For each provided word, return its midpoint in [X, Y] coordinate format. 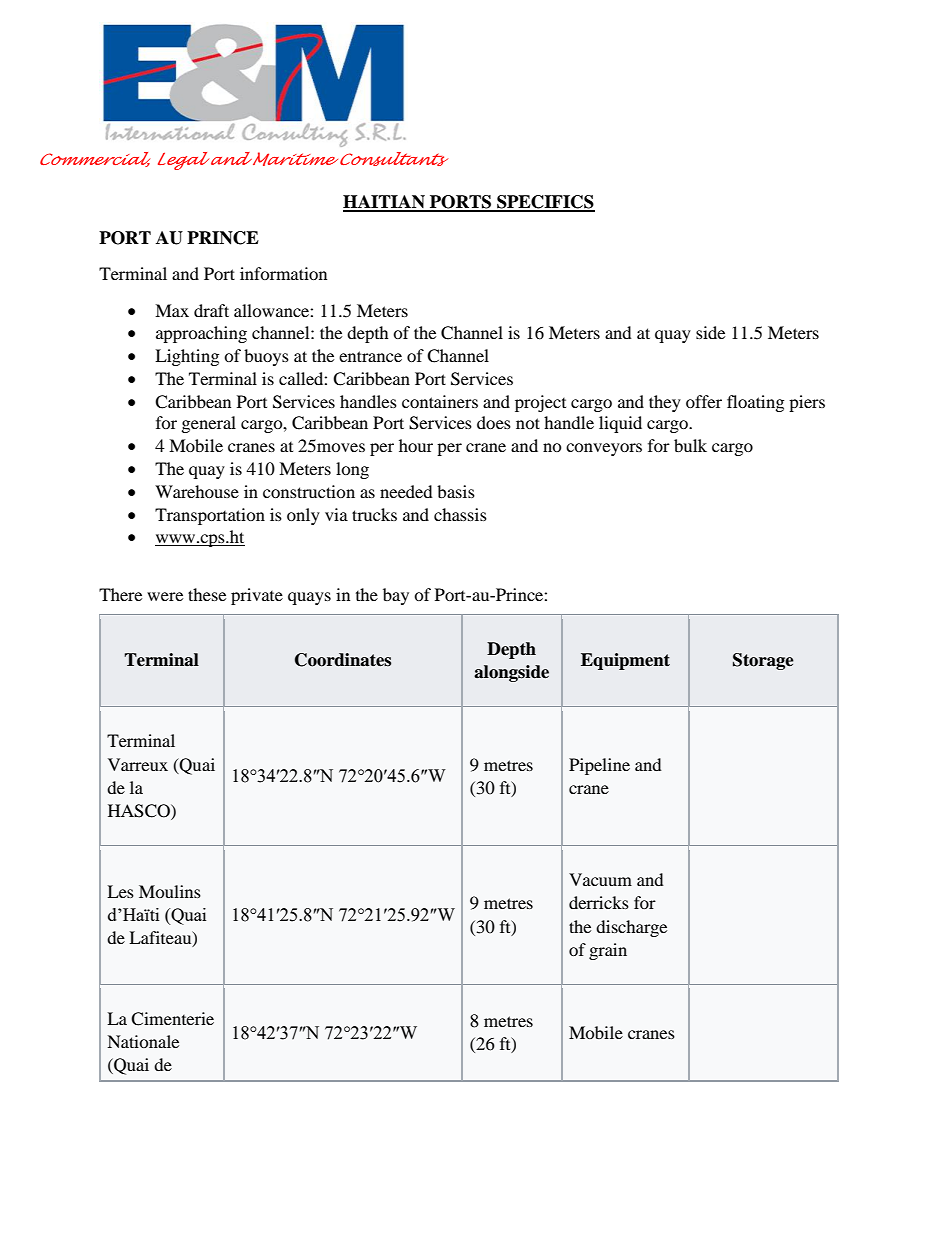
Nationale [143, 1041]
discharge [631, 928]
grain [608, 951]
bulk [690, 445]
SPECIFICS [545, 203]
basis [456, 491]
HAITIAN [385, 203]
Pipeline [599, 766]
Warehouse [197, 491]
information [283, 273]
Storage [763, 661]
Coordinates [343, 660]
